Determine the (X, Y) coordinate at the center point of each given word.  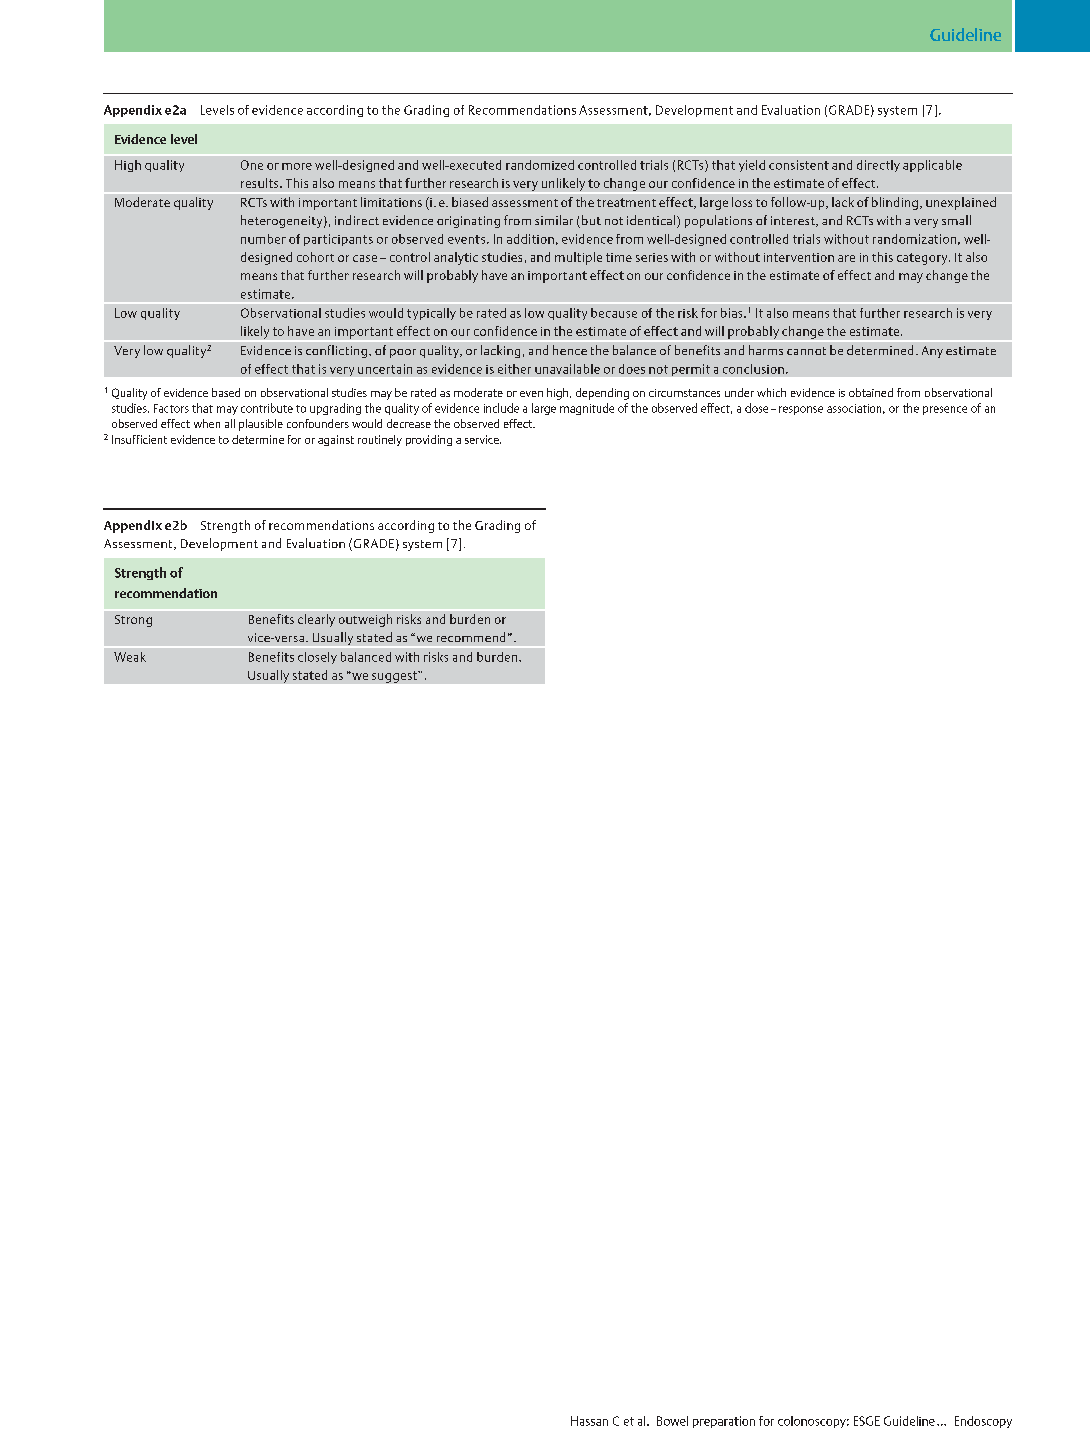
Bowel (672, 1421)
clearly (316, 620)
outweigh (365, 620)
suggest (396, 677)
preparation (724, 1422)
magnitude (587, 409)
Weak (130, 657)
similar (554, 220)
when (207, 423)
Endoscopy (983, 1422)
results (261, 183)
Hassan (589, 1421)
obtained (871, 392)
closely (317, 658)
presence (945, 410)
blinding (895, 203)
